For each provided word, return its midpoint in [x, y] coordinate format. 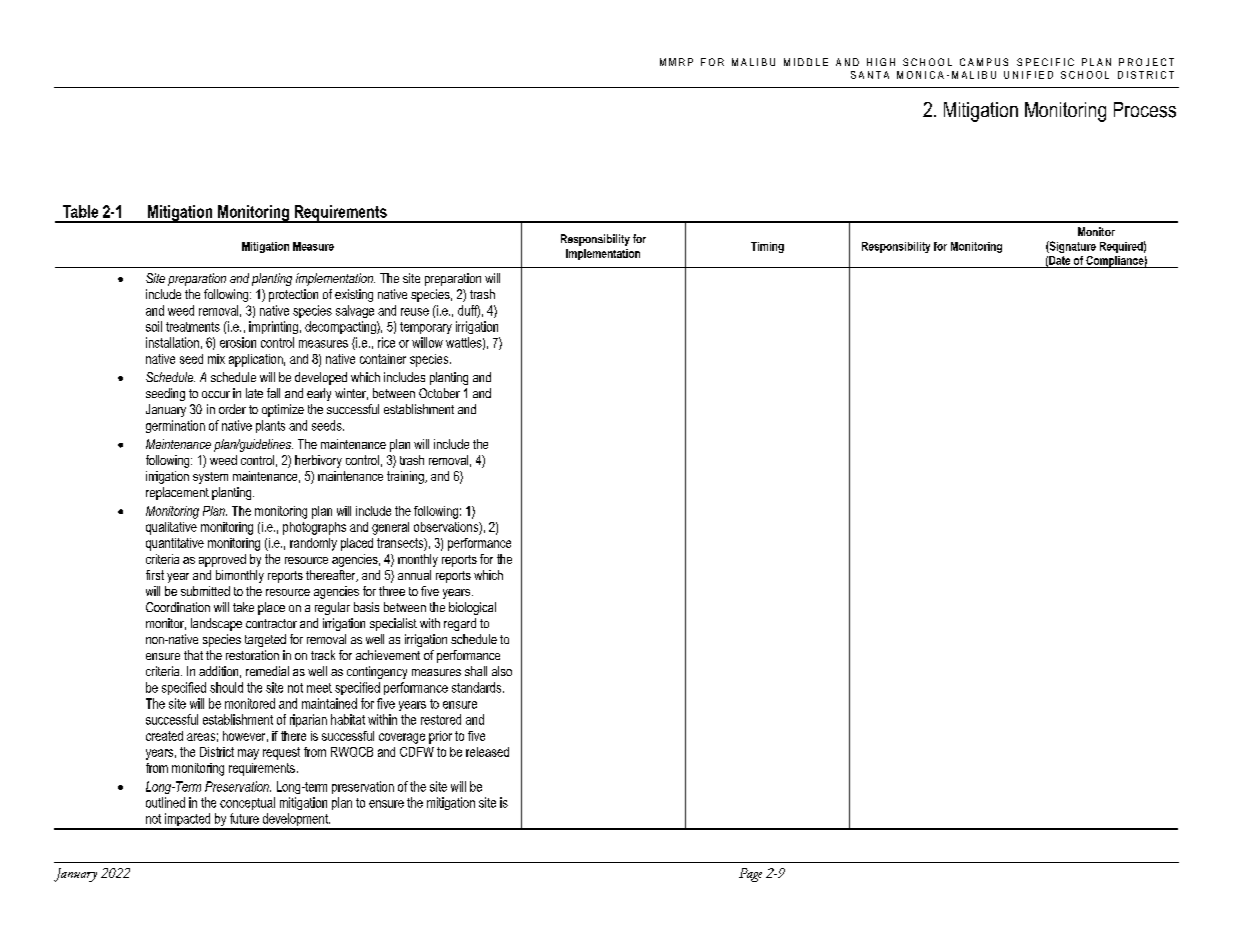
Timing [767, 247]
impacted [188, 821]
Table [80, 211]
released [487, 752]
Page [750, 875]
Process [1145, 110]
